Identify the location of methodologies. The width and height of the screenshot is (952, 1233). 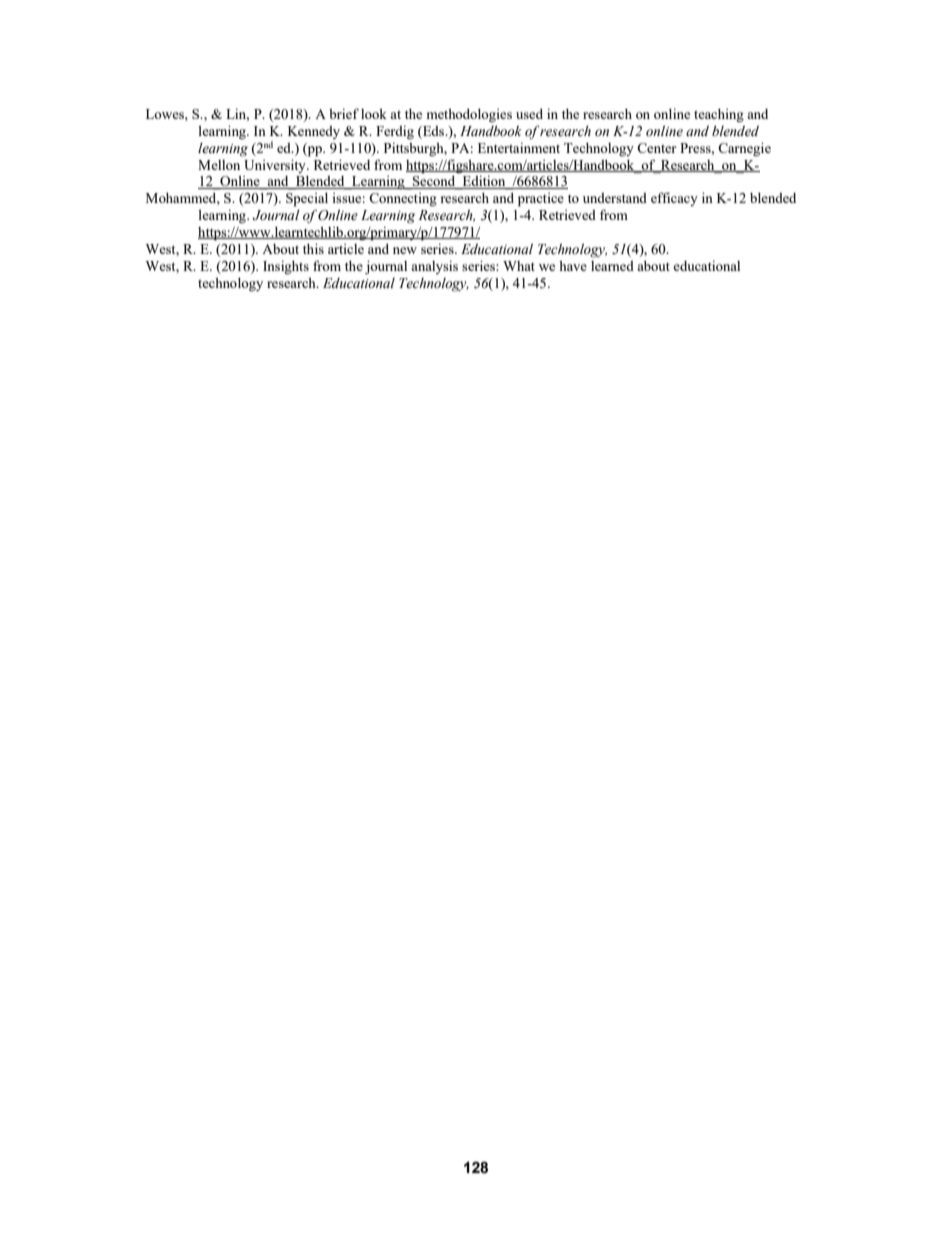
(469, 115).
